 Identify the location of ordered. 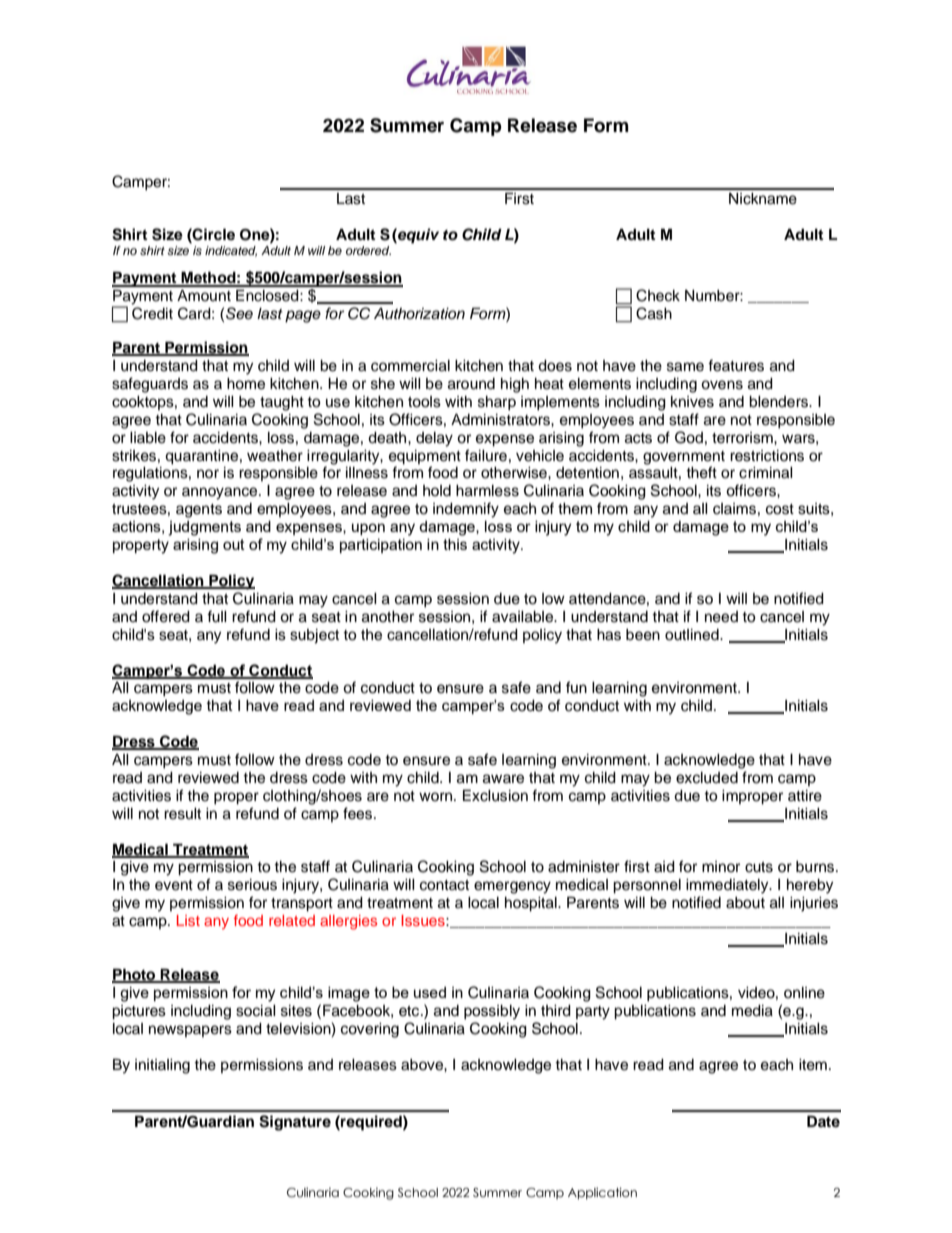
(368, 250).
